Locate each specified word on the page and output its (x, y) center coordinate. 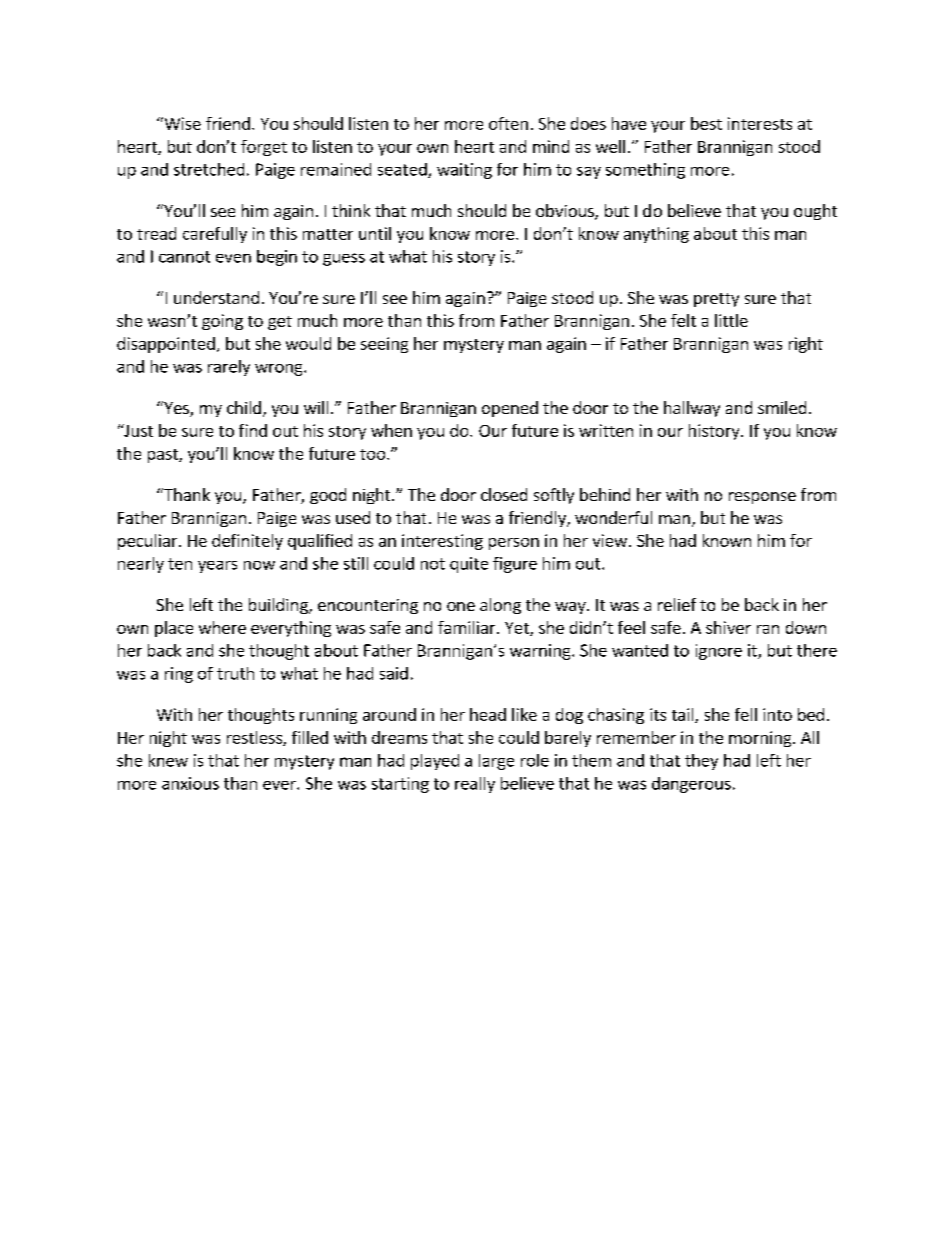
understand (216, 297)
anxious (190, 783)
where (222, 627)
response (762, 498)
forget (264, 148)
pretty (716, 300)
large (496, 762)
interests (760, 123)
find (253, 430)
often (508, 123)
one (461, 606)
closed (504, 494)
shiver (728, 627)
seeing (384, 345)
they (701, 762)
